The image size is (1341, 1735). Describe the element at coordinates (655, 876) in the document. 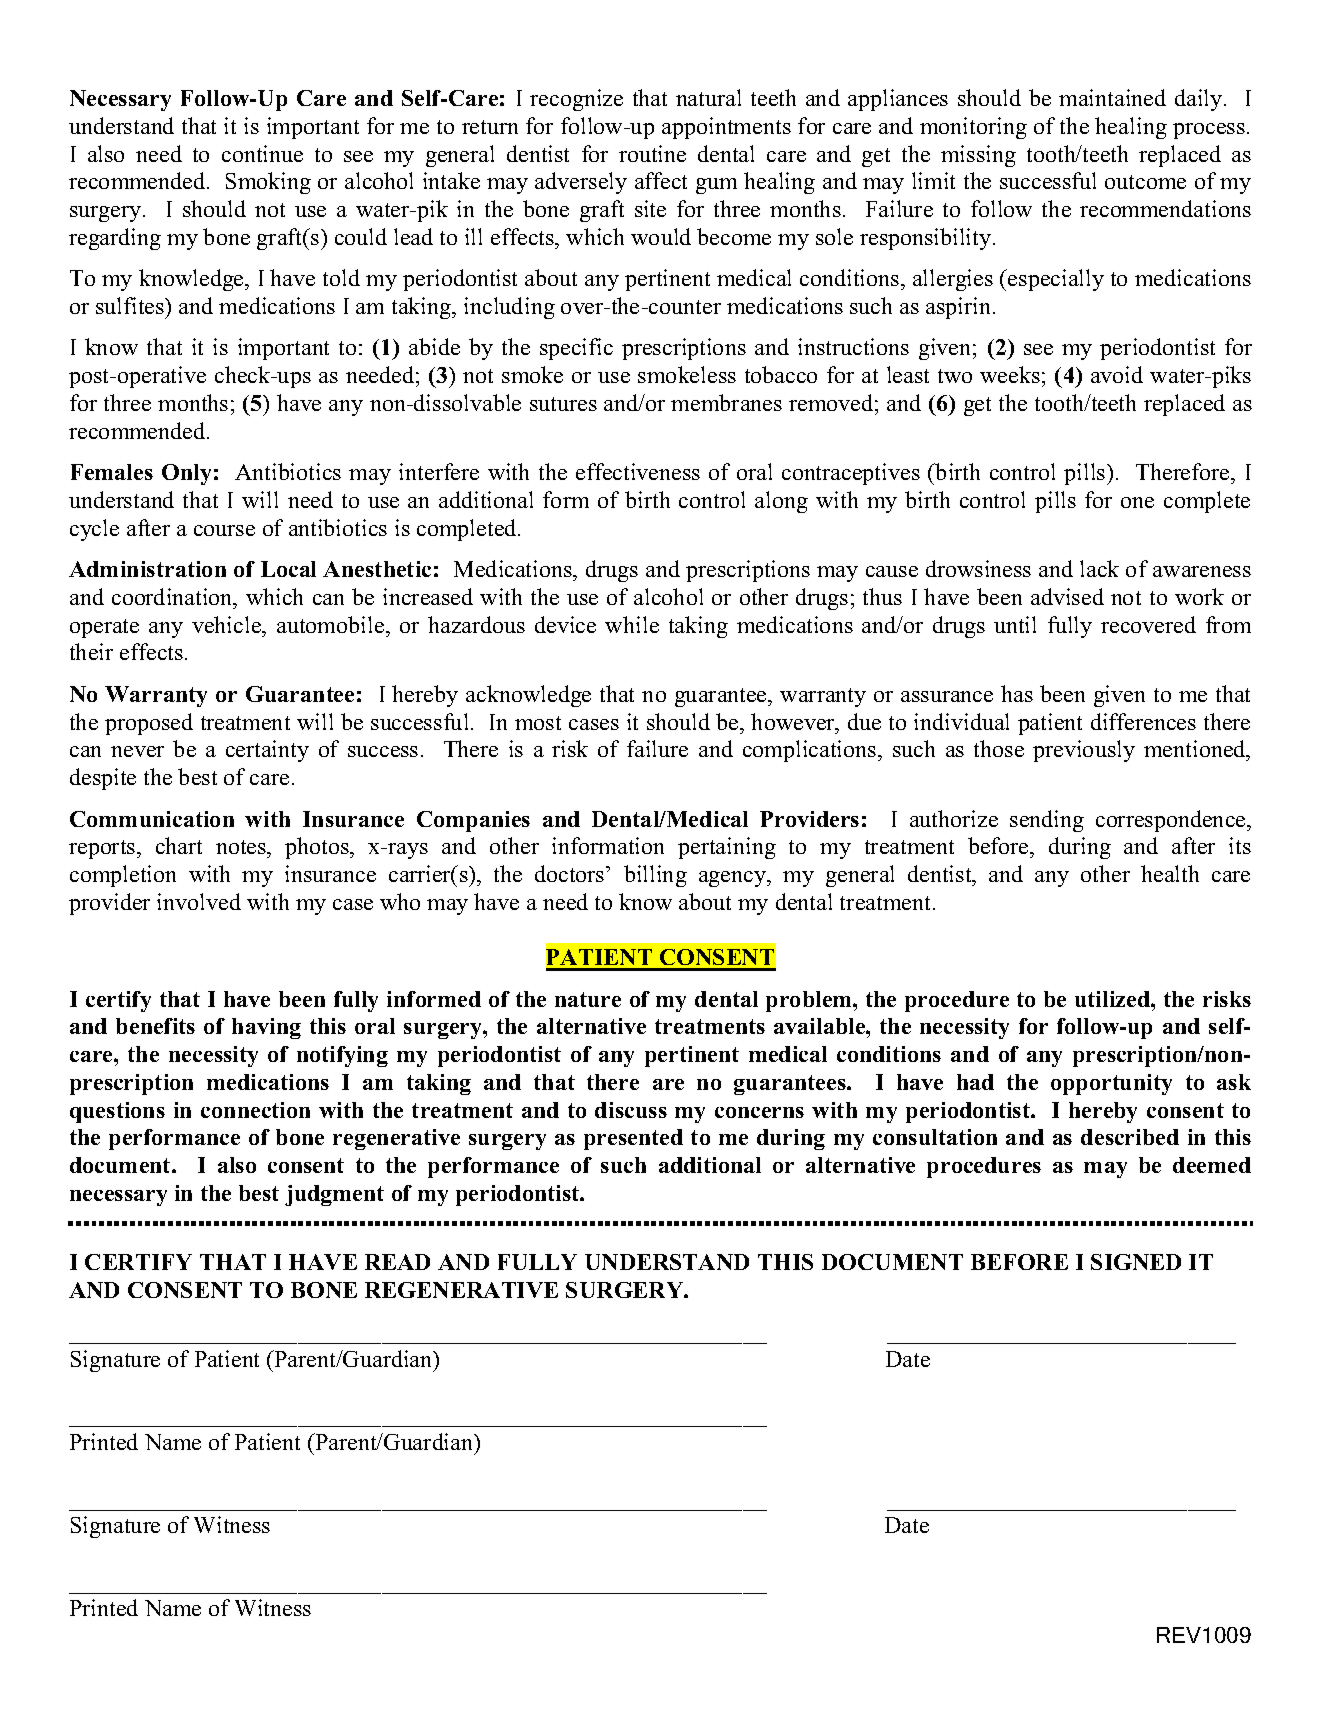

I see `billing` at that location.
